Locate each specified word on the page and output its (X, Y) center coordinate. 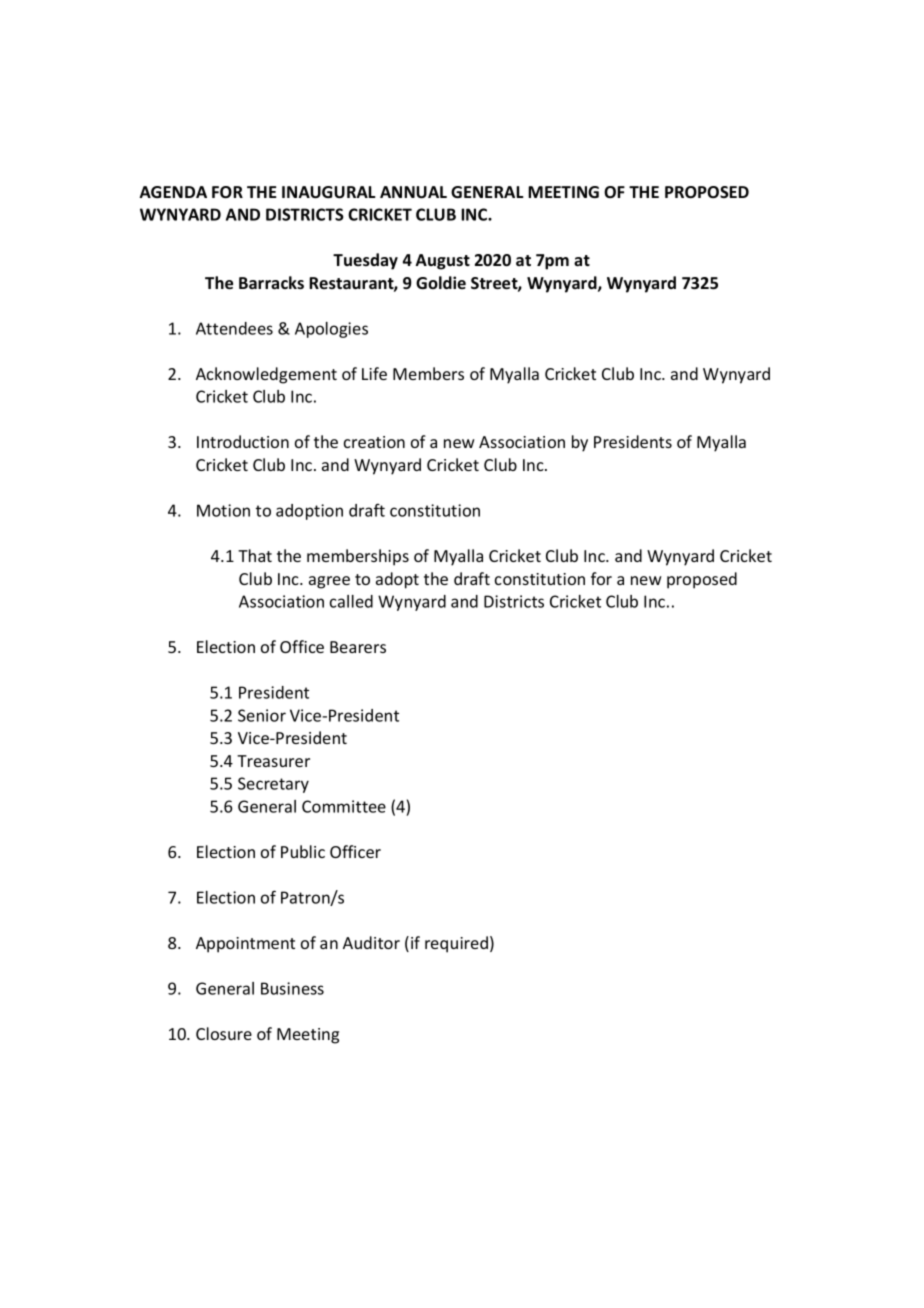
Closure (224, 1033)
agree (329, 582)
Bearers (358, 647)
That (255, 555)
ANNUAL (413, 192)
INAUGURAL (328, 192)
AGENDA (173, 192)
